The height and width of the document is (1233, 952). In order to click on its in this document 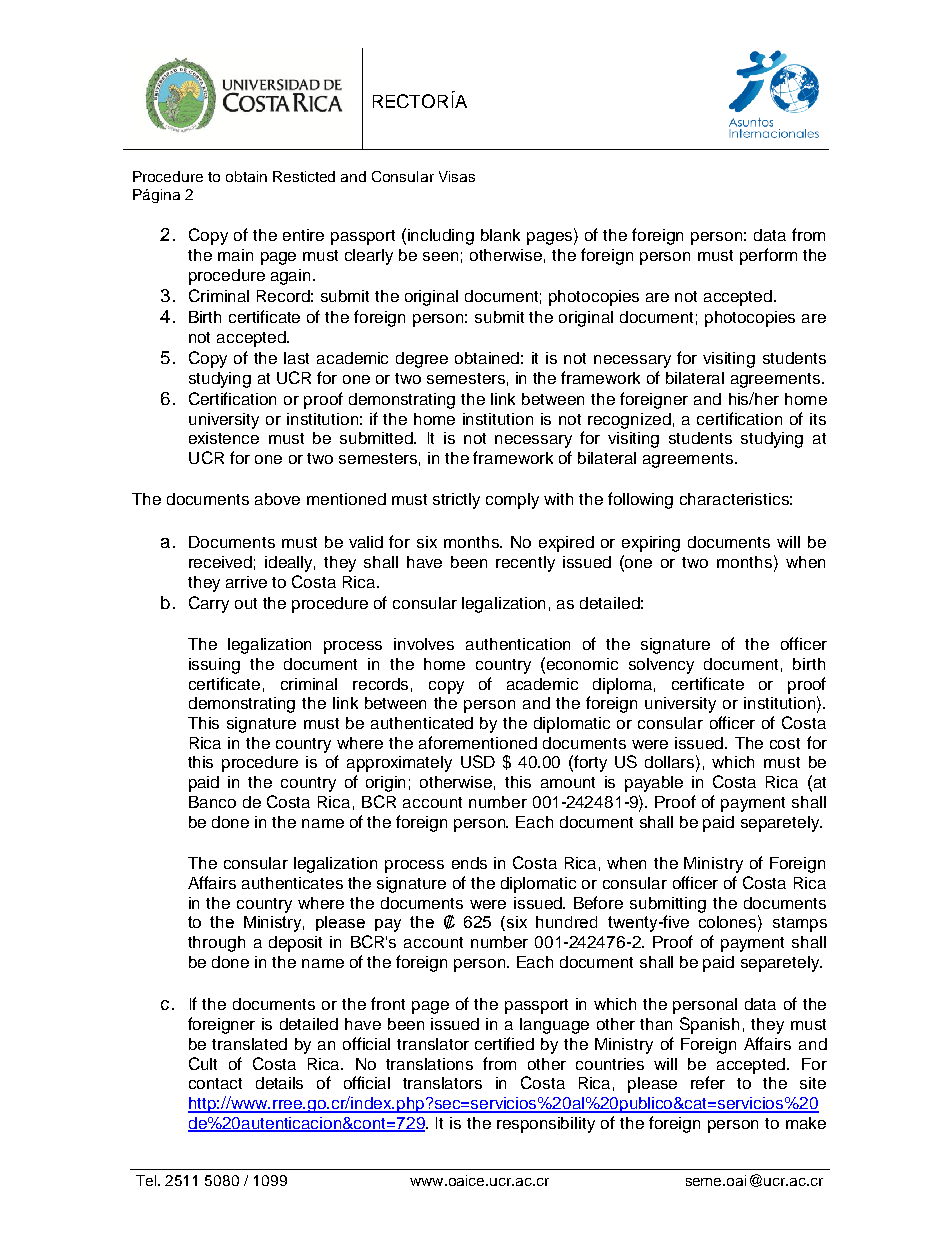, I will do `click(818, 419)`.
